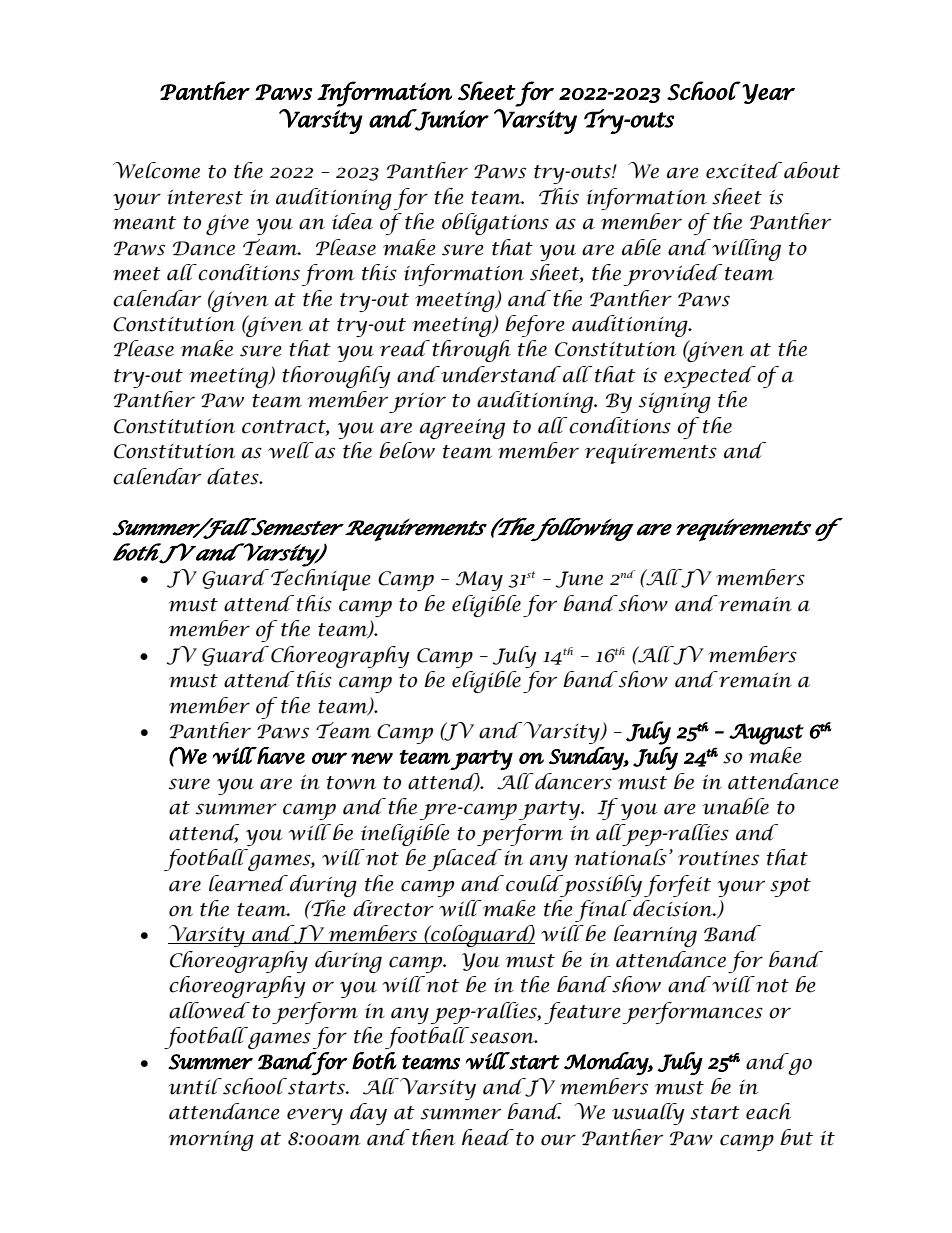 The image size is (952, 1233). Describe the element at coordinates (766, 734) in the screenshot. I see `August` at that location.
